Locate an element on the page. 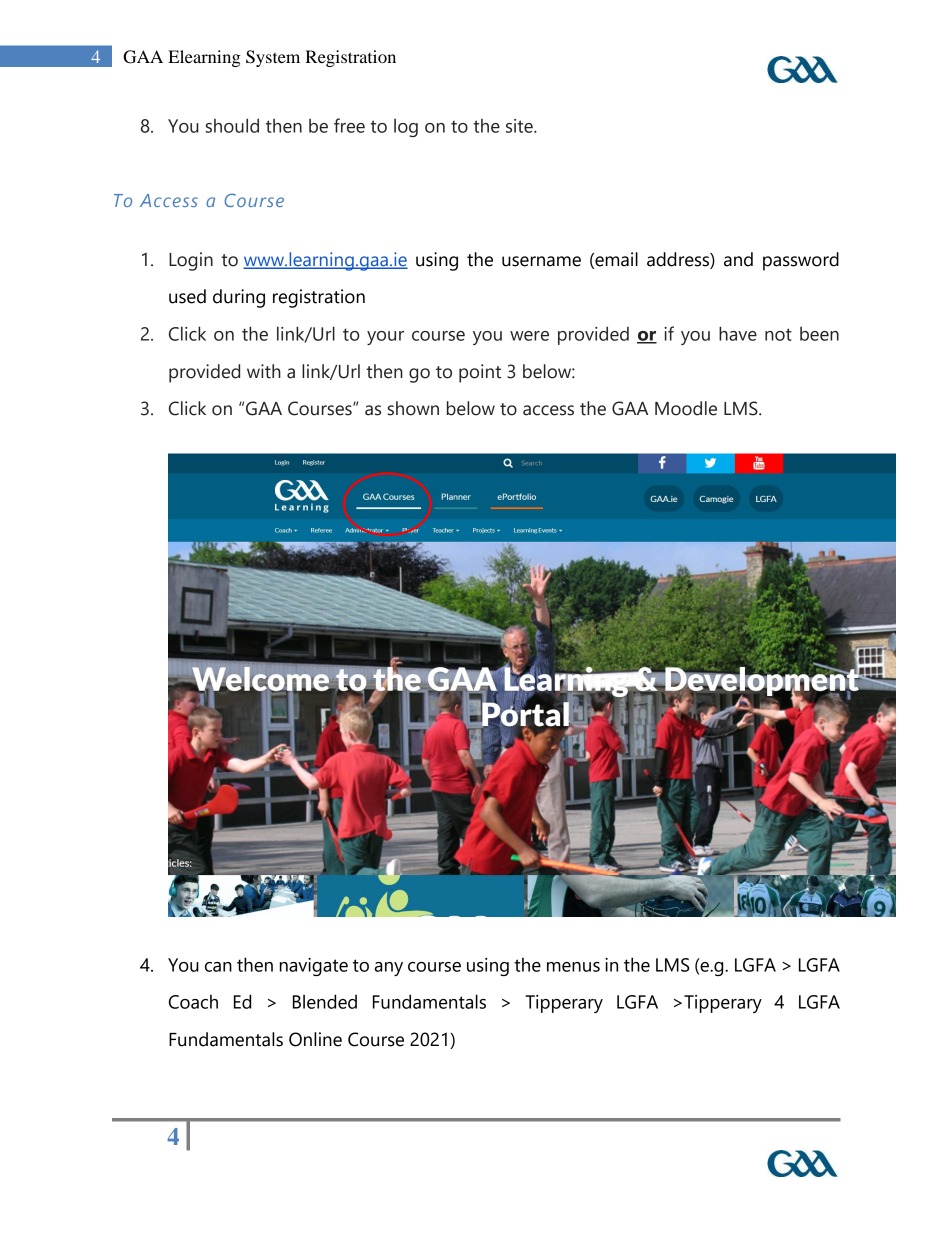  not is located at coordinates (778, 334).
